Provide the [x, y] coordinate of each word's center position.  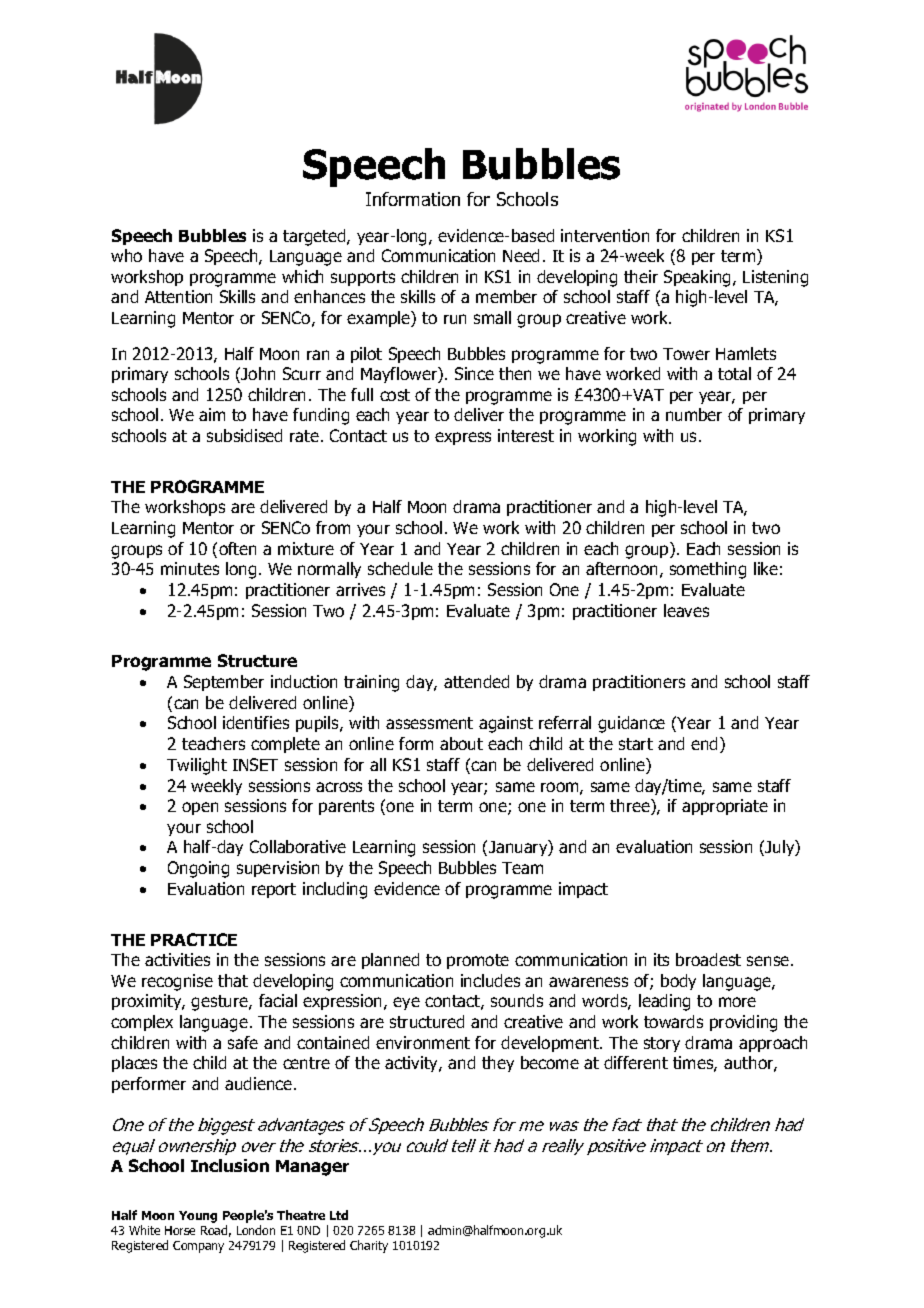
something [708, 570]
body [678, 982]
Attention [178, 296]
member [506, 296]
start [636, 744]
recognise [177, 982]
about [461, 743]
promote [478, 961]
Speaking [697, 278]
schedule [400, 568]
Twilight [197, 766]
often [237, 548]
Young [198, 1217]
